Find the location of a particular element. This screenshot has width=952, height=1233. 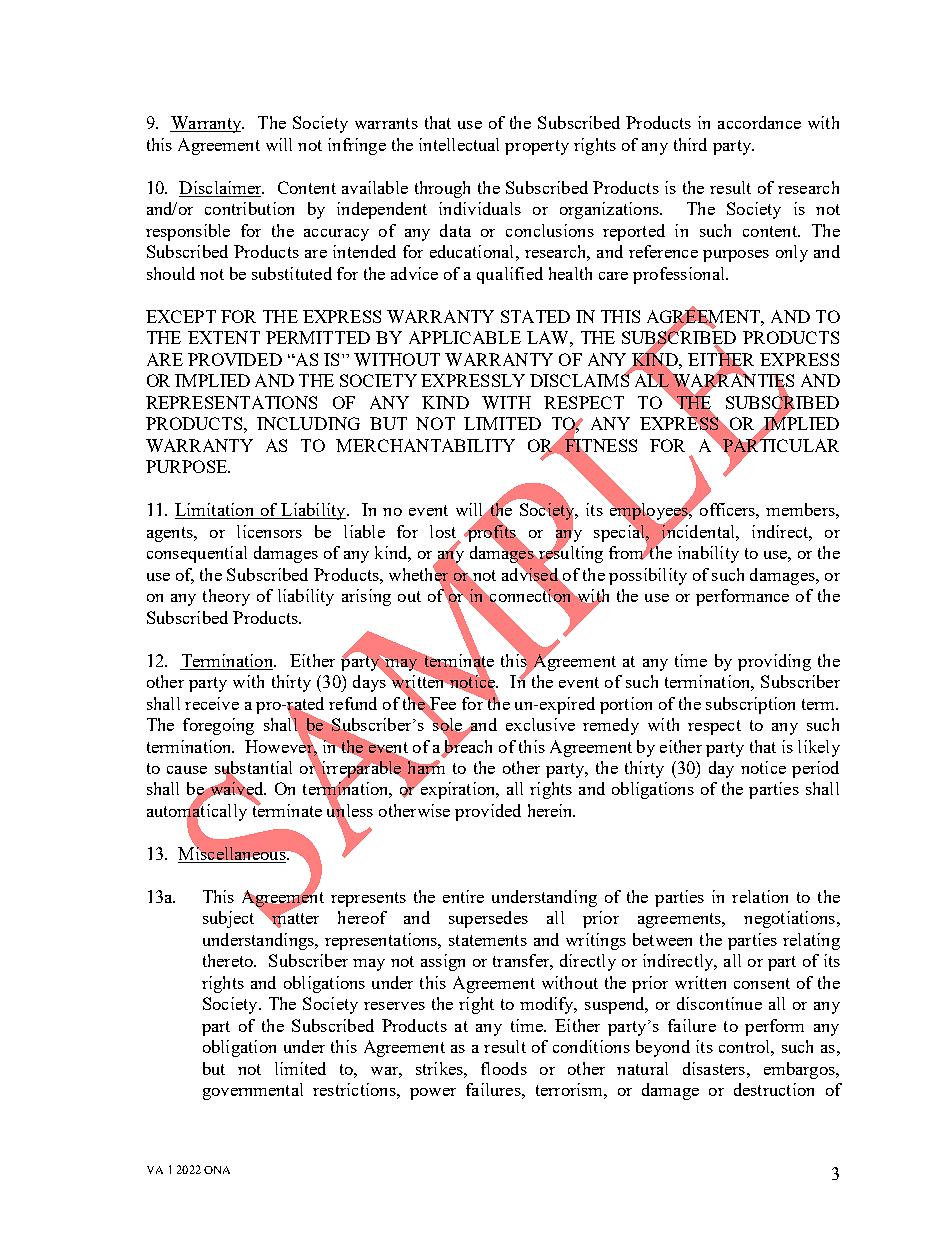

substantial is located at coordinates (253, 769).
